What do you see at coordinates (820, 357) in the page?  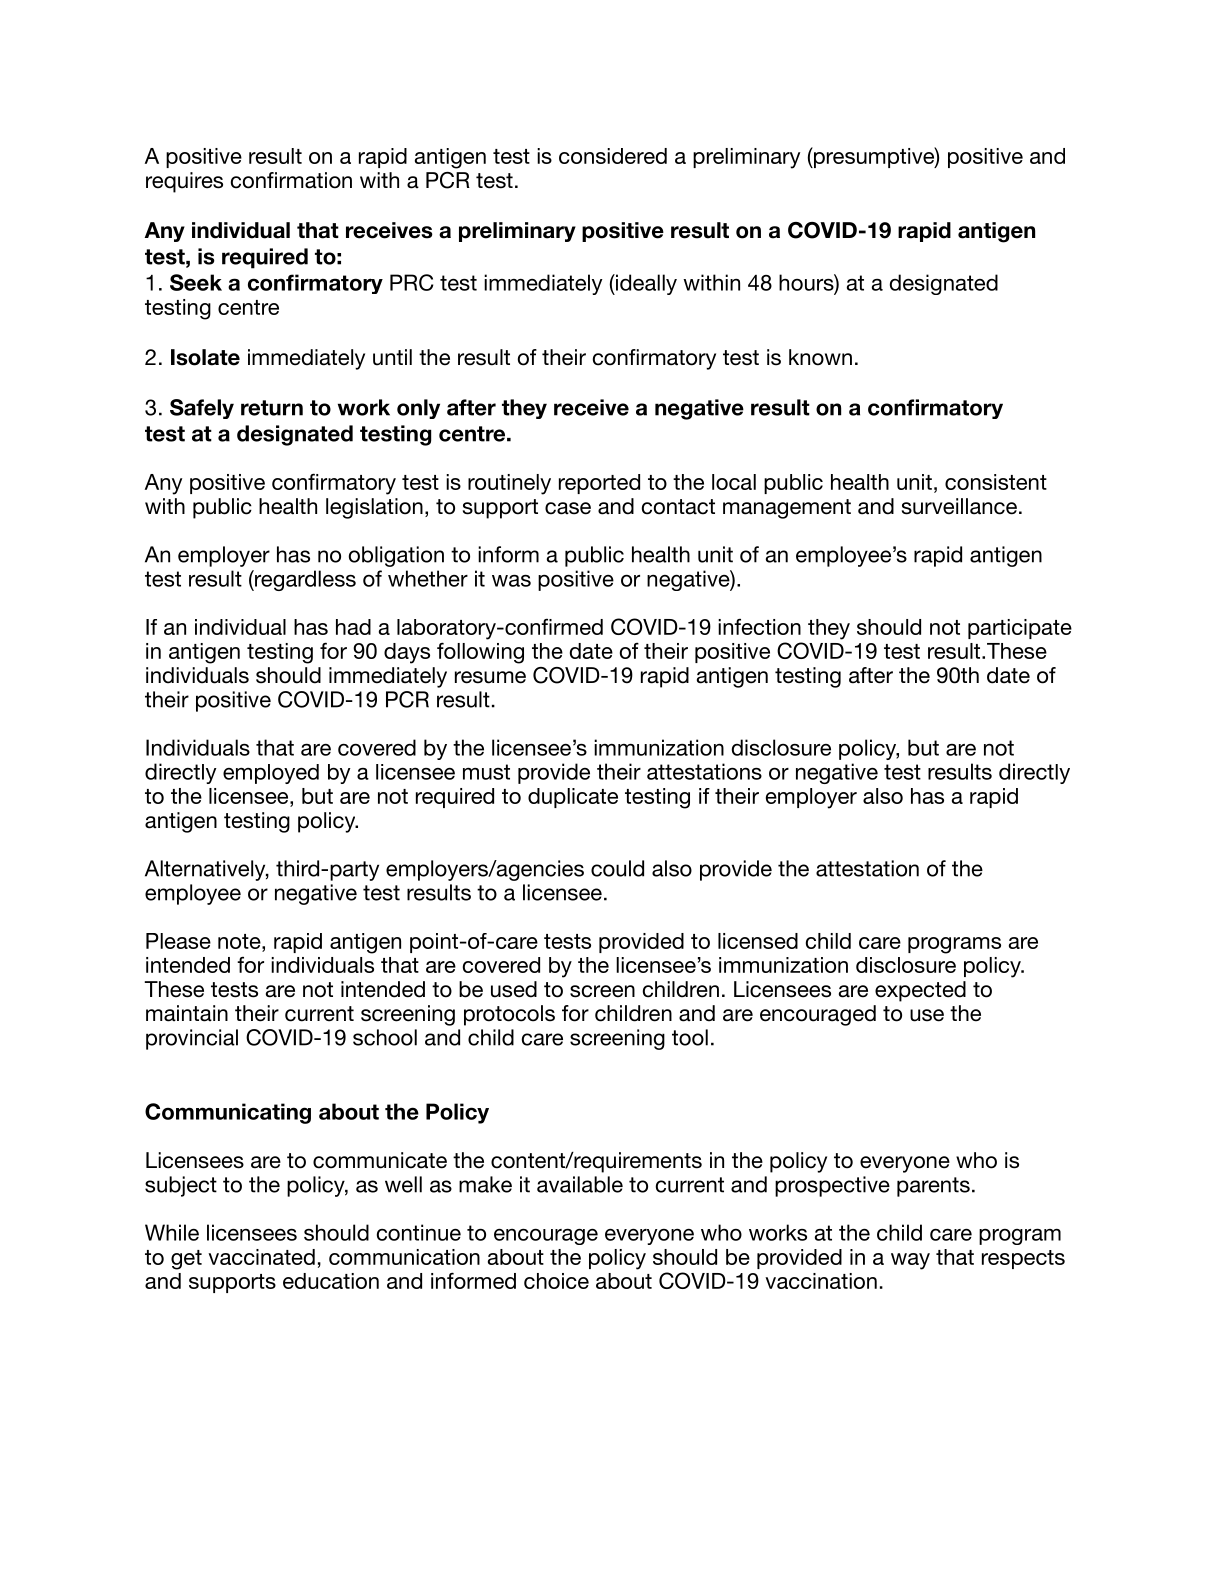 I see `known` at bounding box center [820, 357].
